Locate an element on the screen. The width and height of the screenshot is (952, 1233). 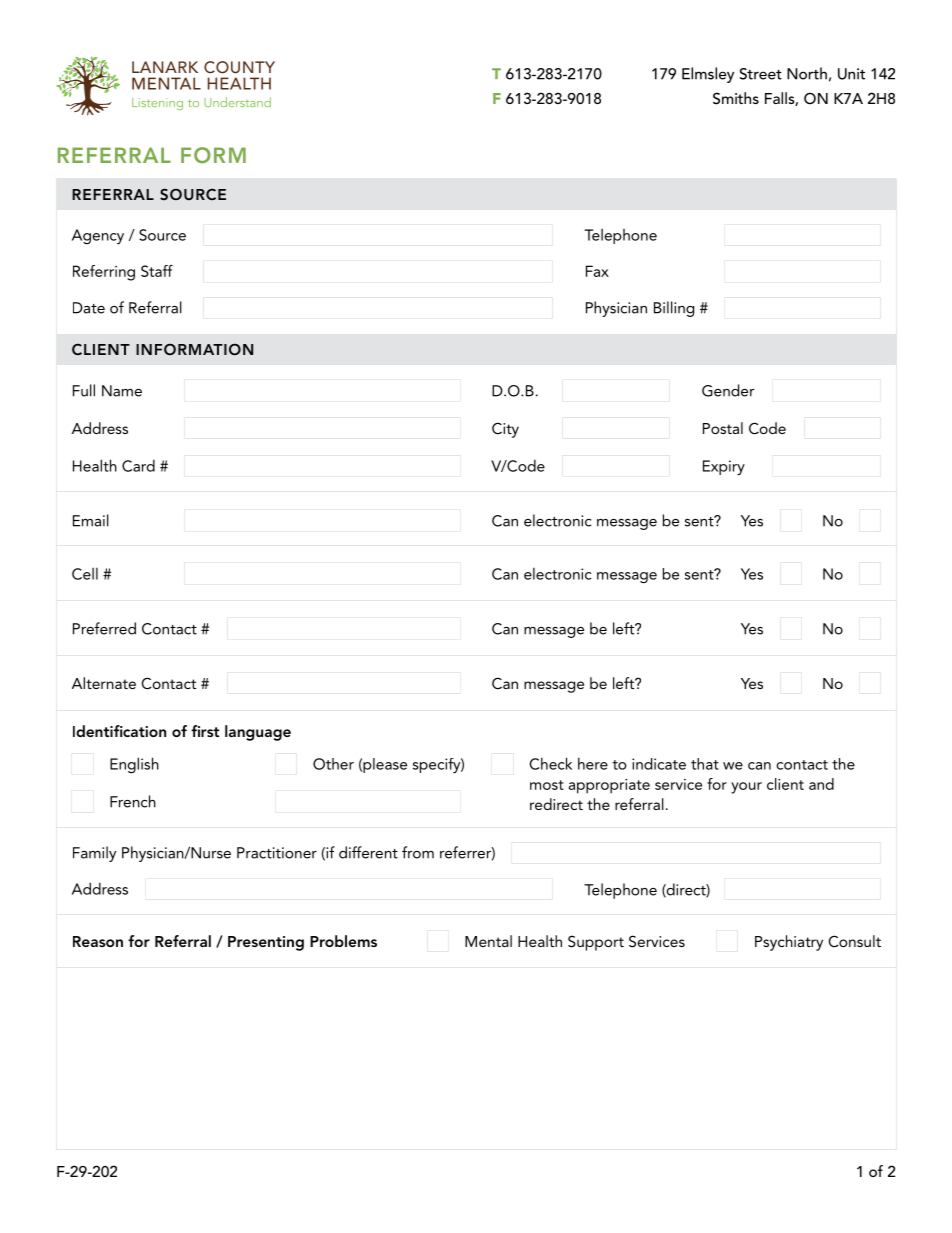
that is located at coordinates (705, 764).
